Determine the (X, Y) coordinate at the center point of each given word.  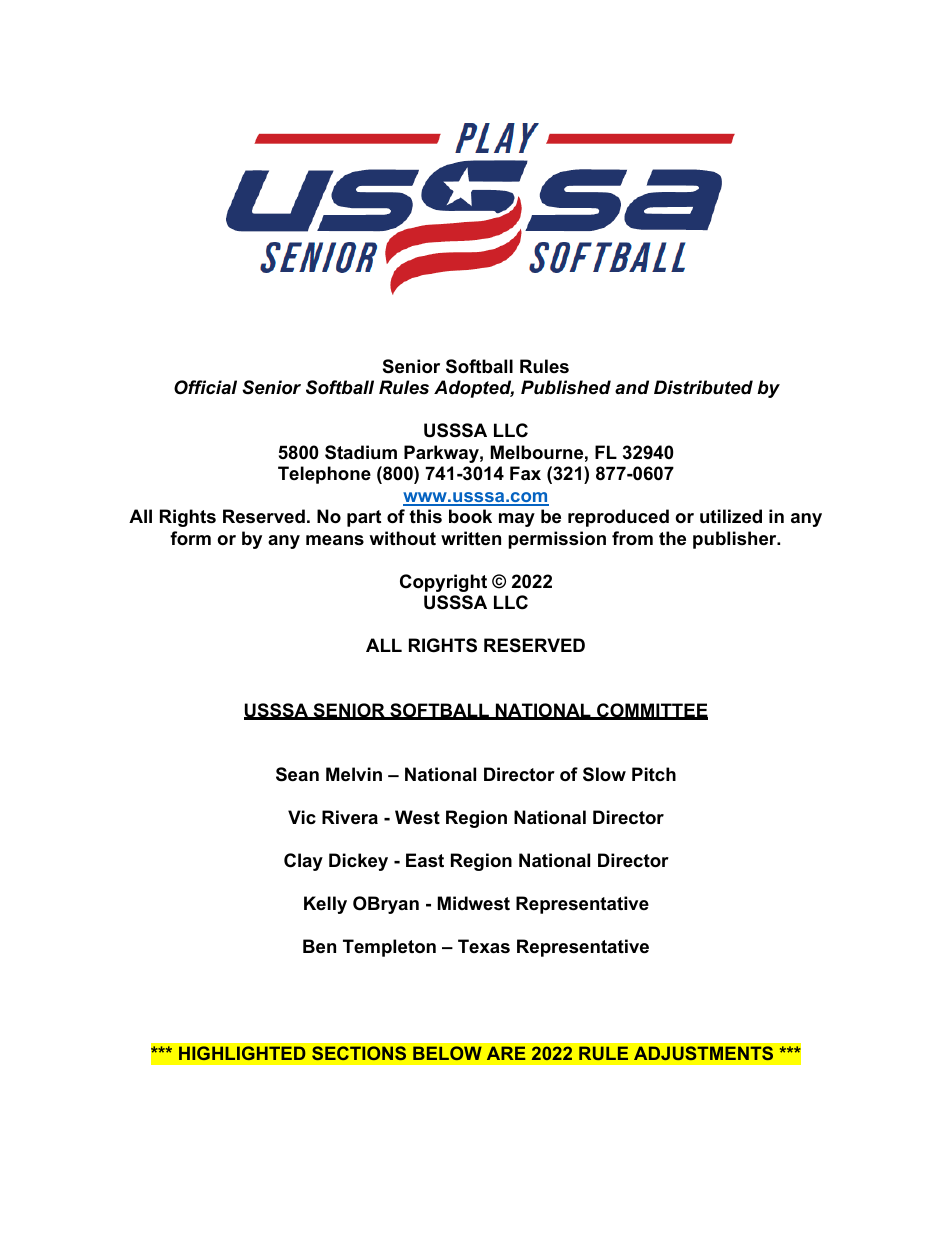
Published (566, 387)
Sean (297, 774)
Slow (604, 774)
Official (205, 387)
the (672, 538)
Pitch (654, 774)
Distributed (703, 387)
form (190, 538)
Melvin (354, 774)
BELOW (447, 1053)
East (425, 860)
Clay (303, 862)
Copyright (443, 583)
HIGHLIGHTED (242, 1053)
